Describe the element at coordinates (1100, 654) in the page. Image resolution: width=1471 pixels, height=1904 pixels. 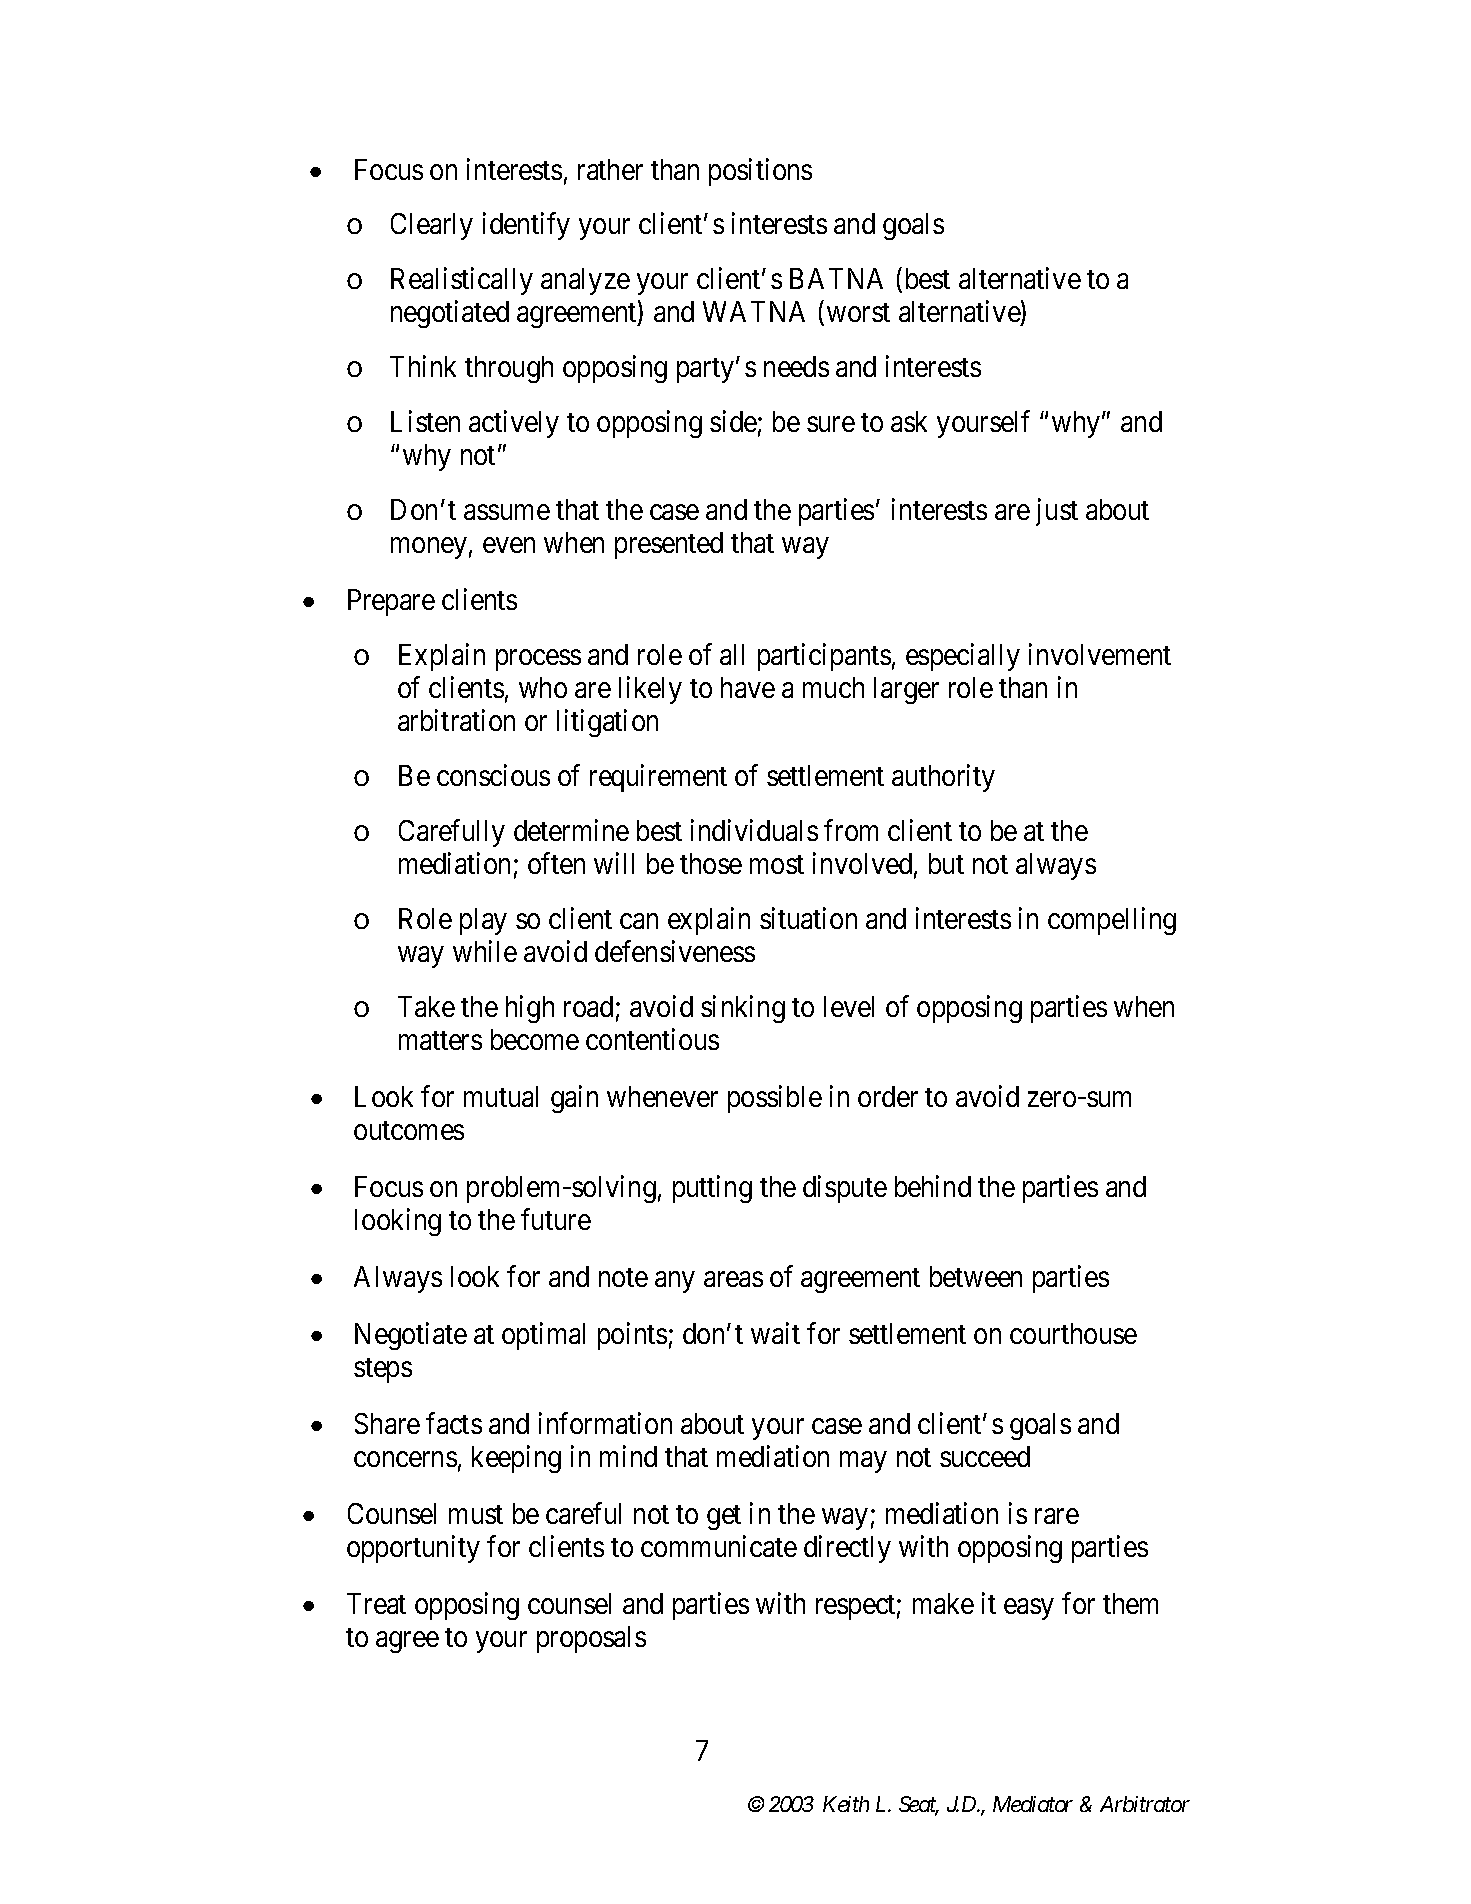
I see `involvement` at that location.
